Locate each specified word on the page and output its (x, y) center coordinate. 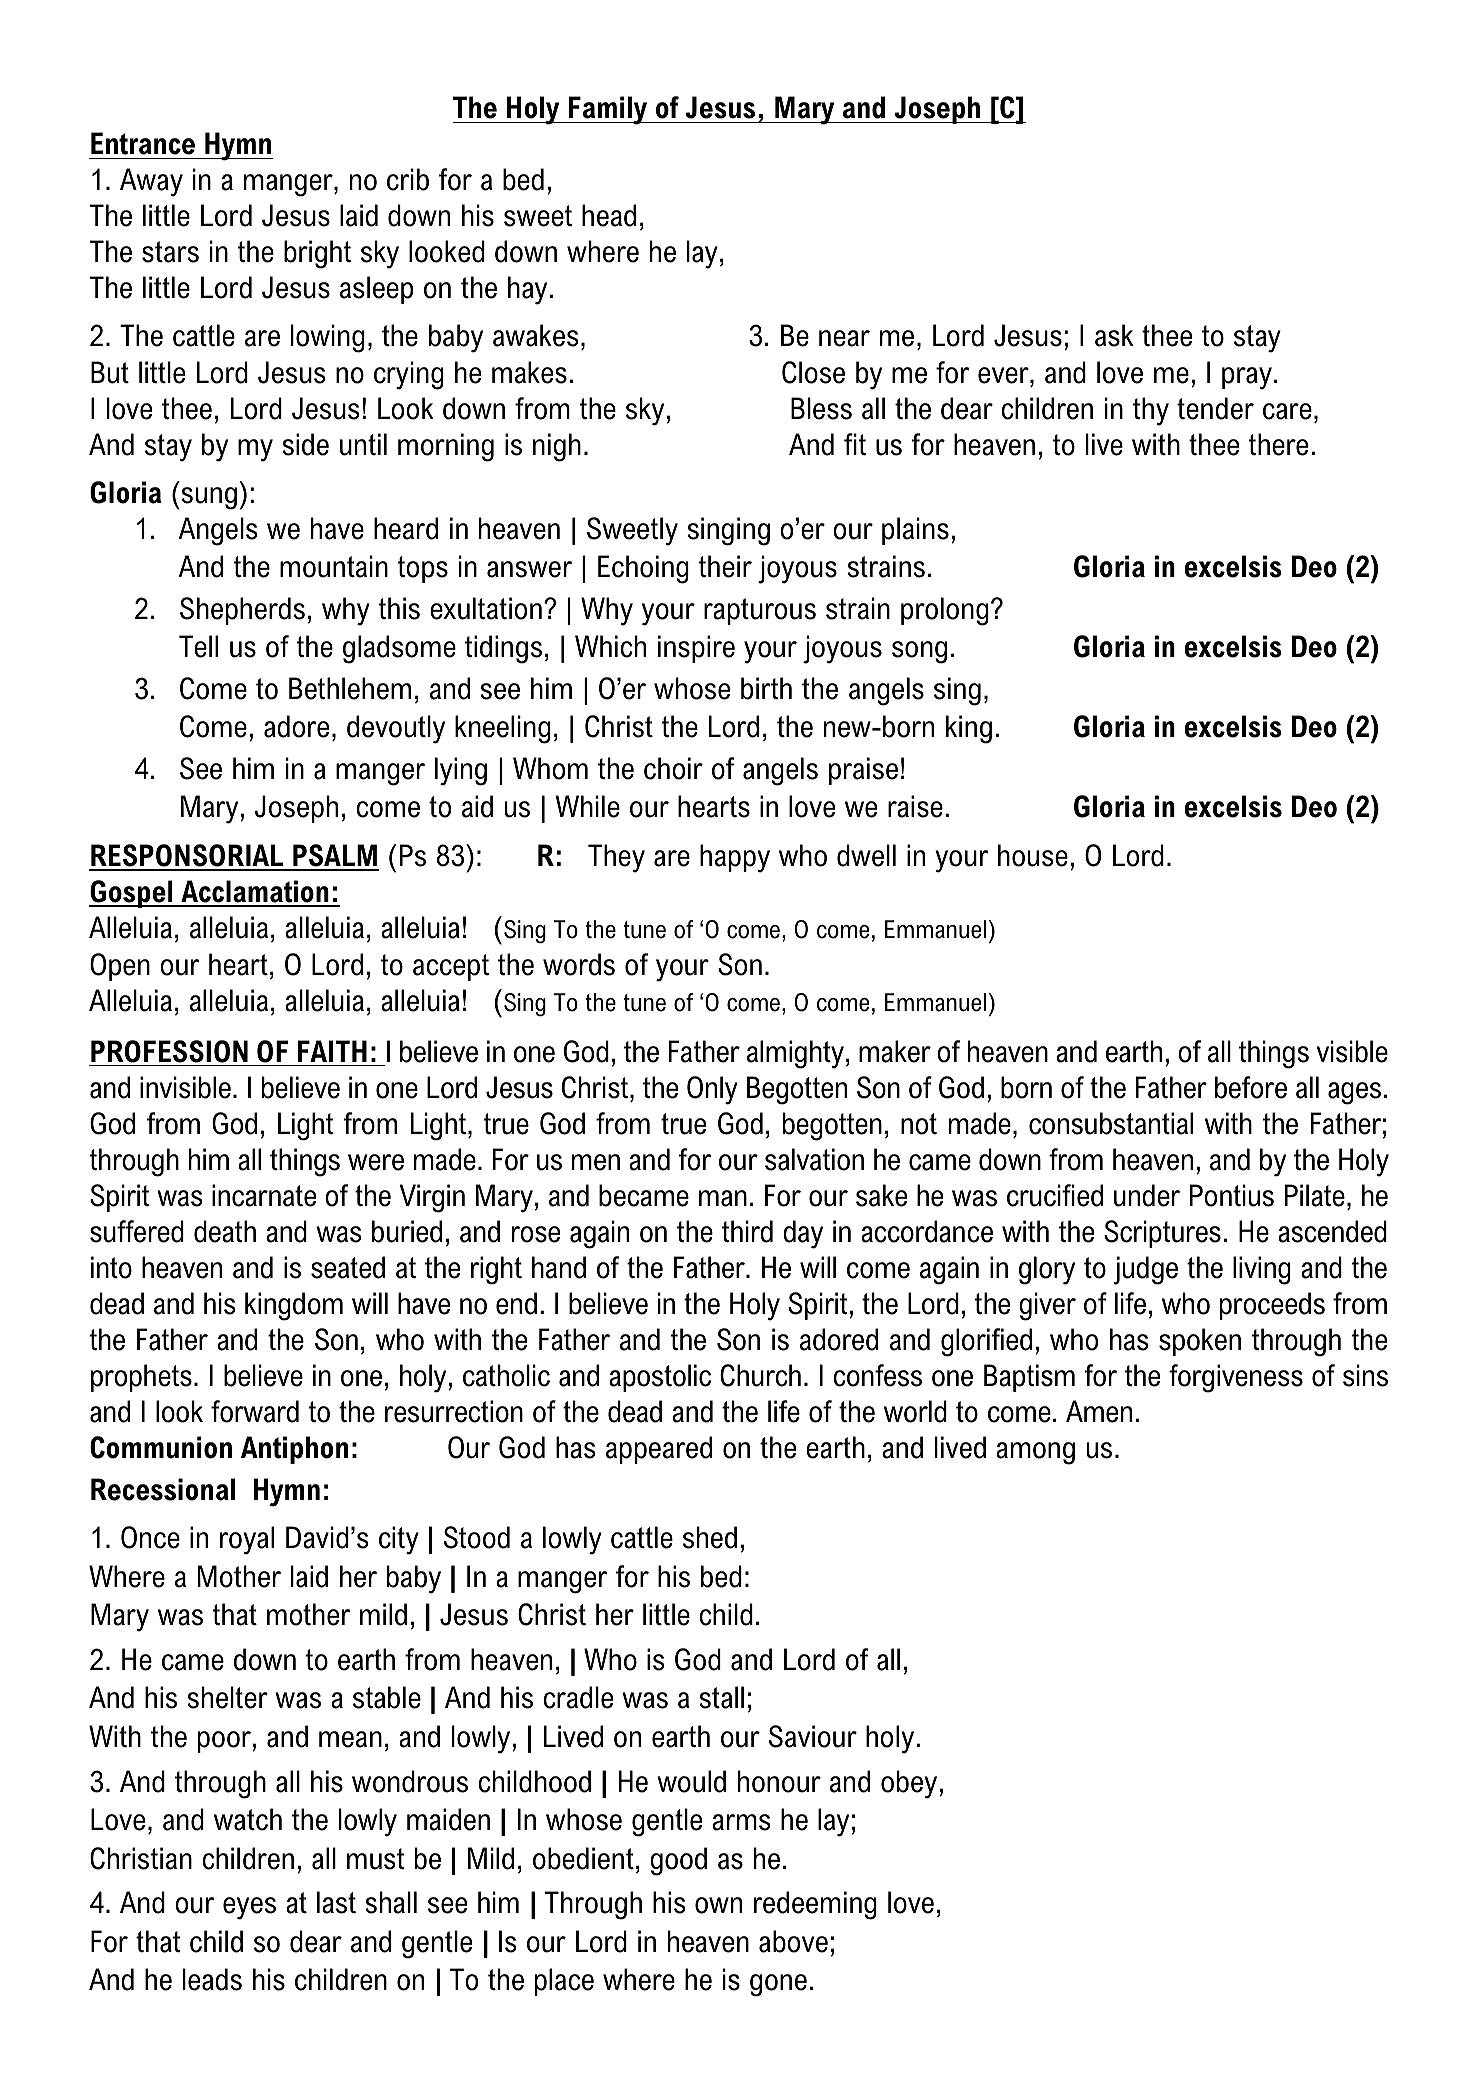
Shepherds (242, 611)
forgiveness (1236, 1378)
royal (247, 1540)
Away (151, 182)
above (793, 1941)
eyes (249, 1908)
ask (1114, 335)
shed (710, 1537)
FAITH (332, 1051)
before (1251, 1087)
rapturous (760, 611)
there (1278, 444)
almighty (797, 1054)
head (609, 215)
